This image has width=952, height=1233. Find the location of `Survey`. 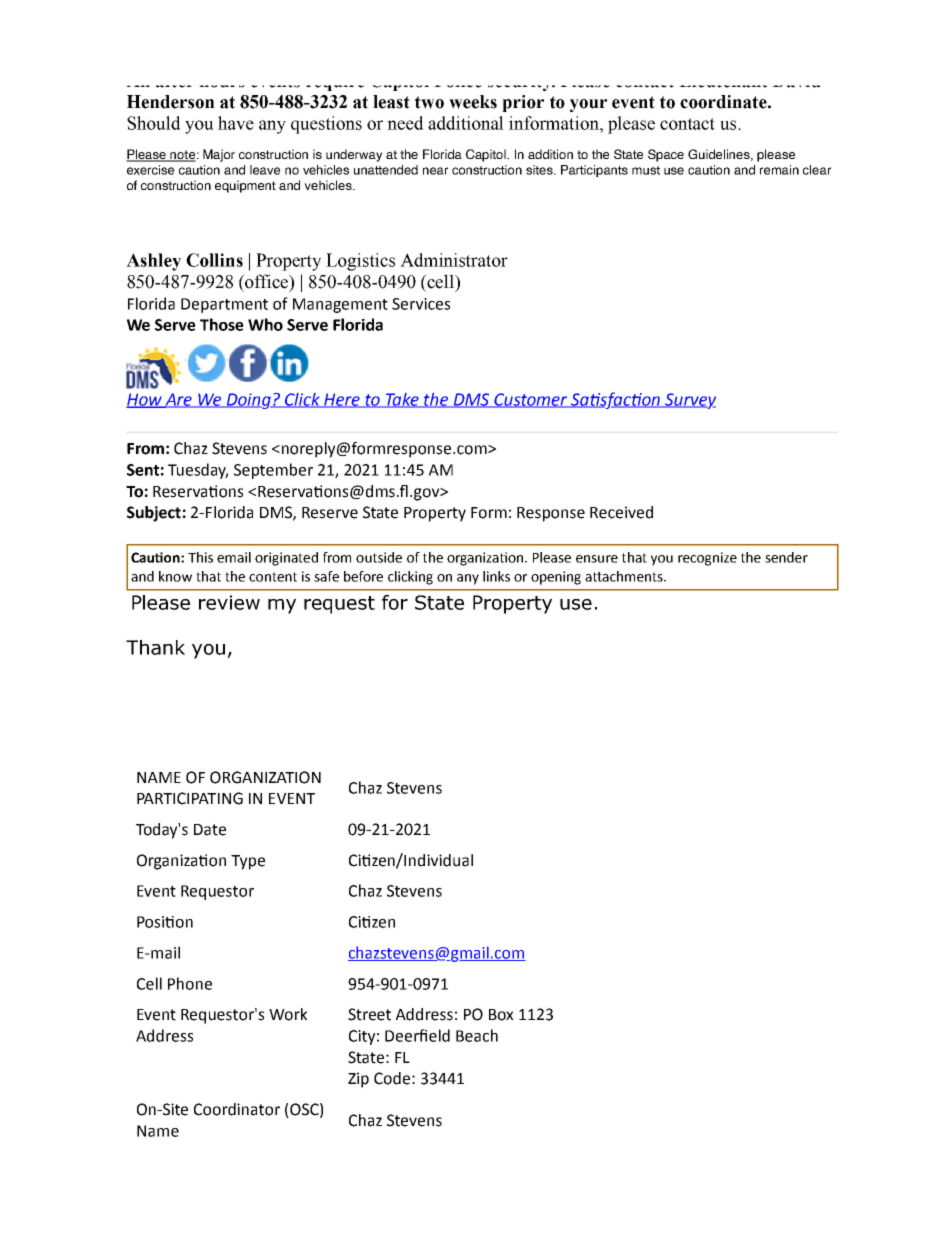

Survey is located at coordinates (689, 401).
